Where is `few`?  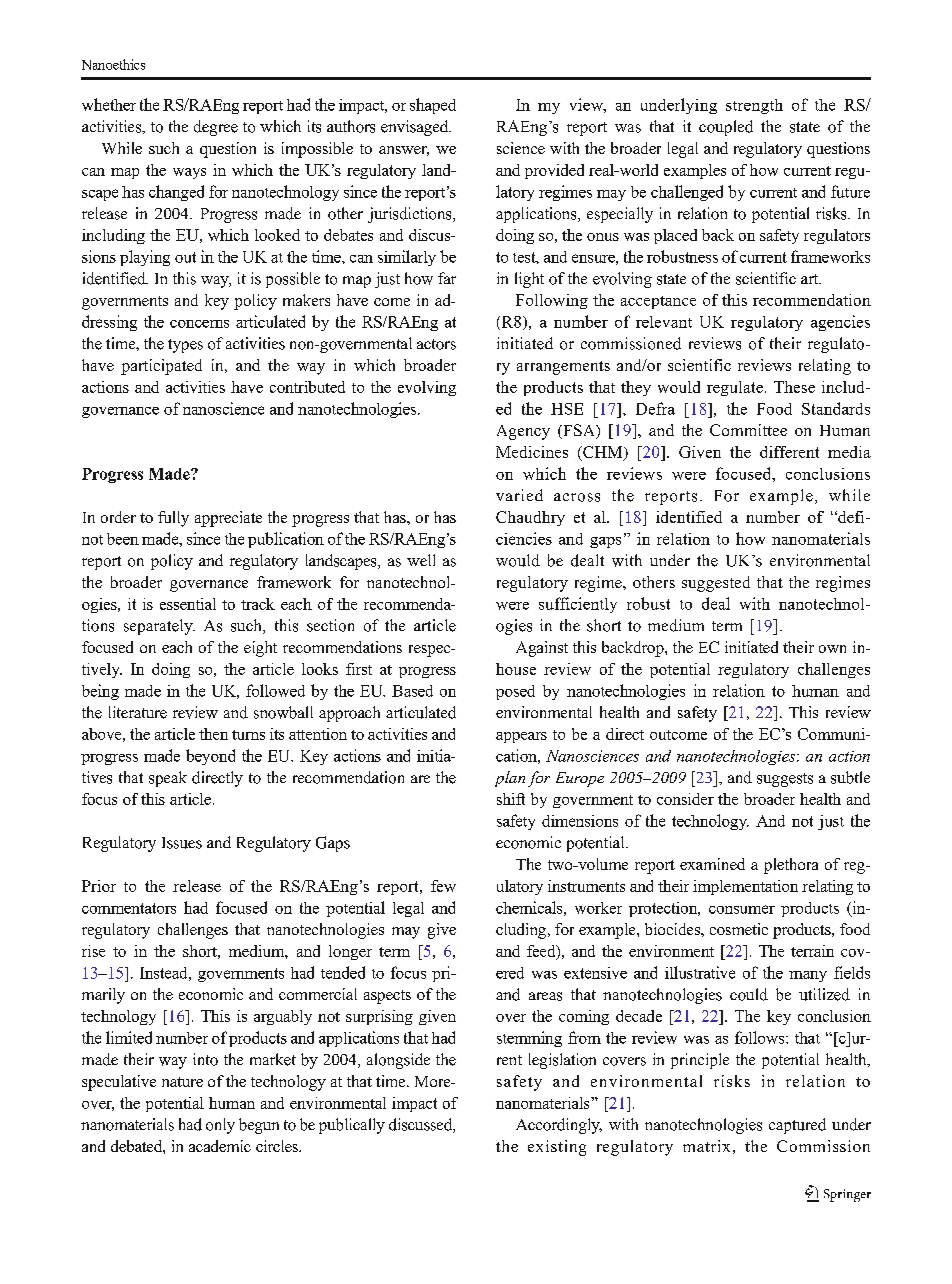 few is located at coordinates (443, 886).
